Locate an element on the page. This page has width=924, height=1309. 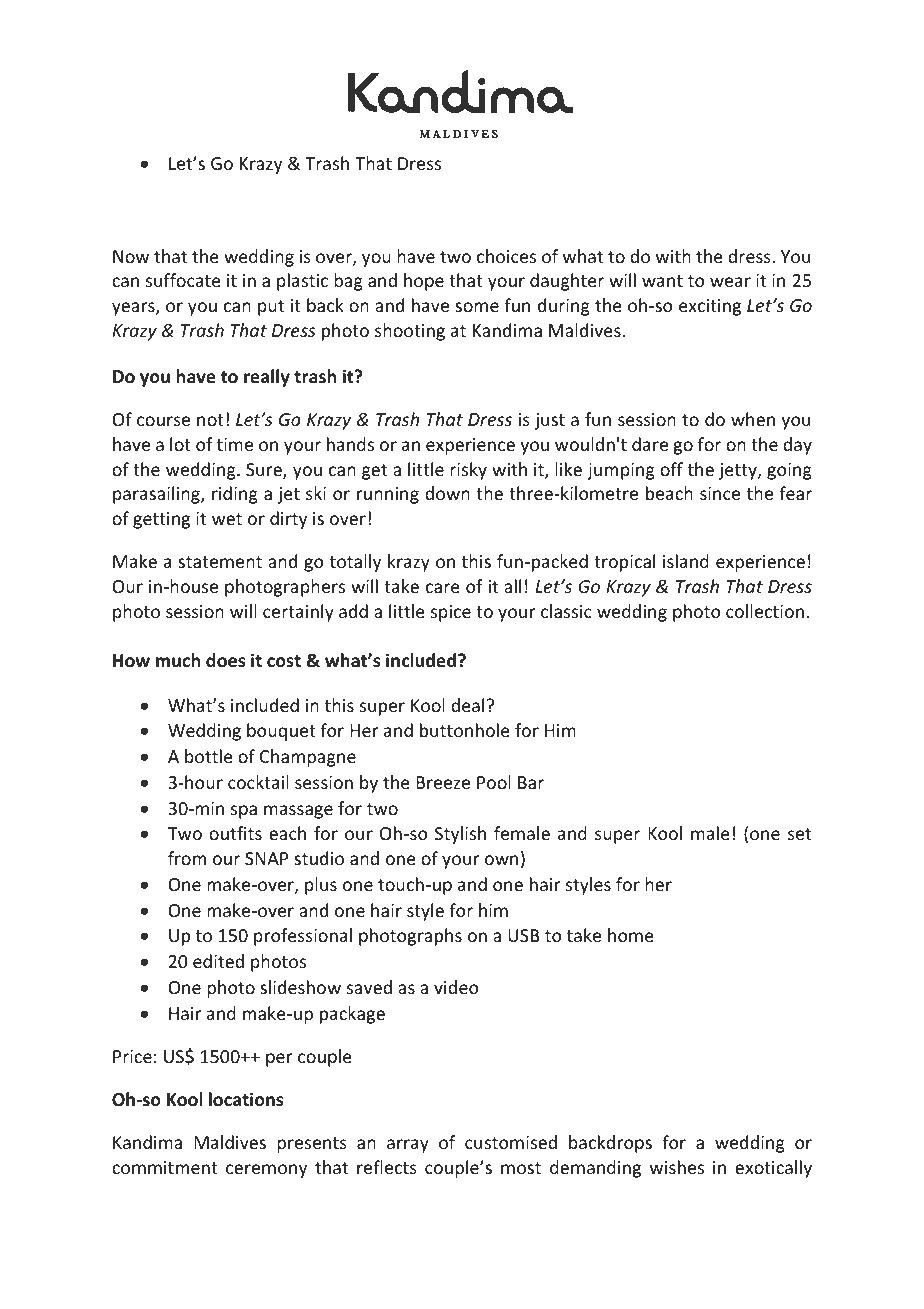
does is located at coordinates (225, 660).
